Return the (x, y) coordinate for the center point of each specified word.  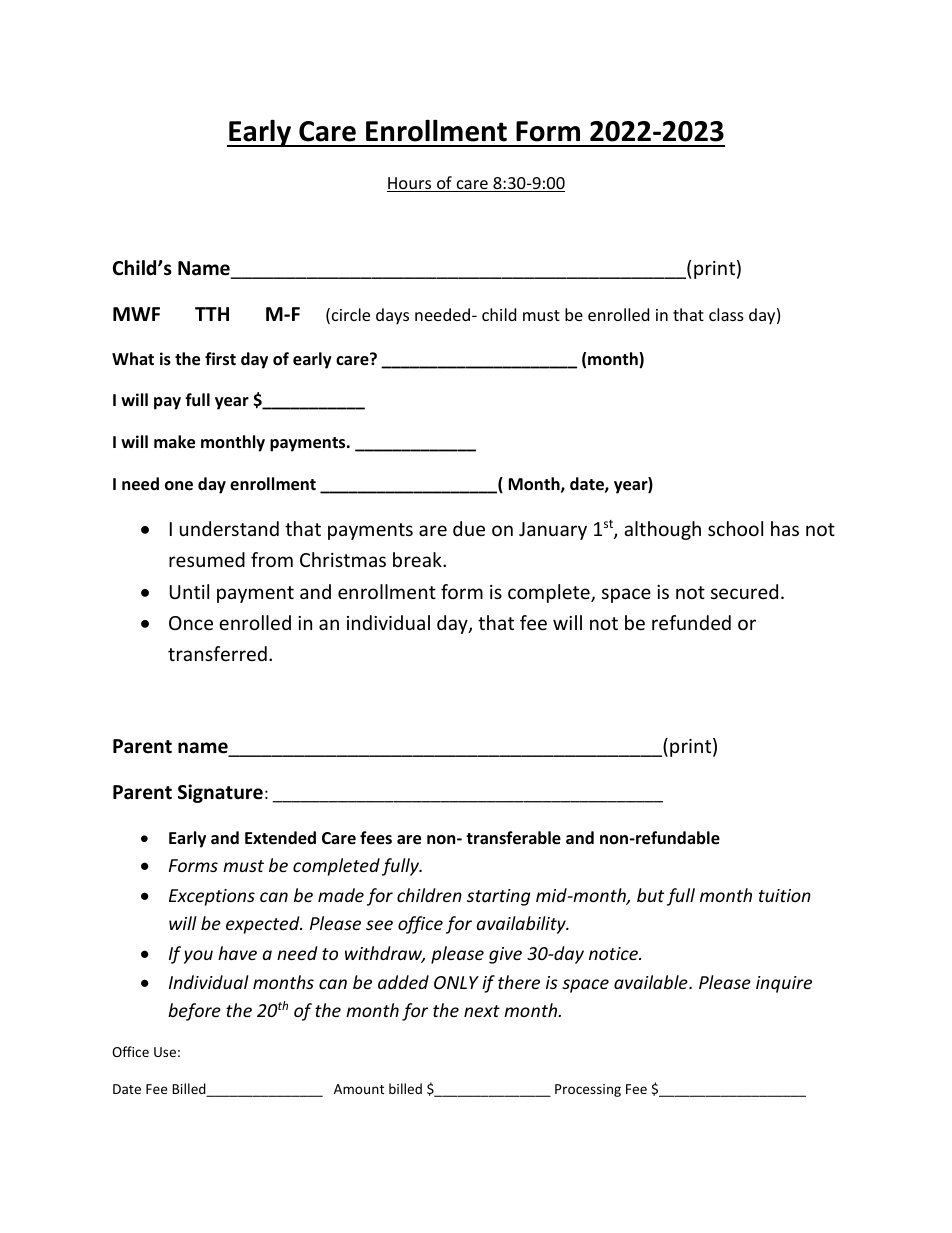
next (482, 1011)
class (726, 314)
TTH (212, 314)
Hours (410, 184)
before (194, 1012)
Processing (588, 1090)
